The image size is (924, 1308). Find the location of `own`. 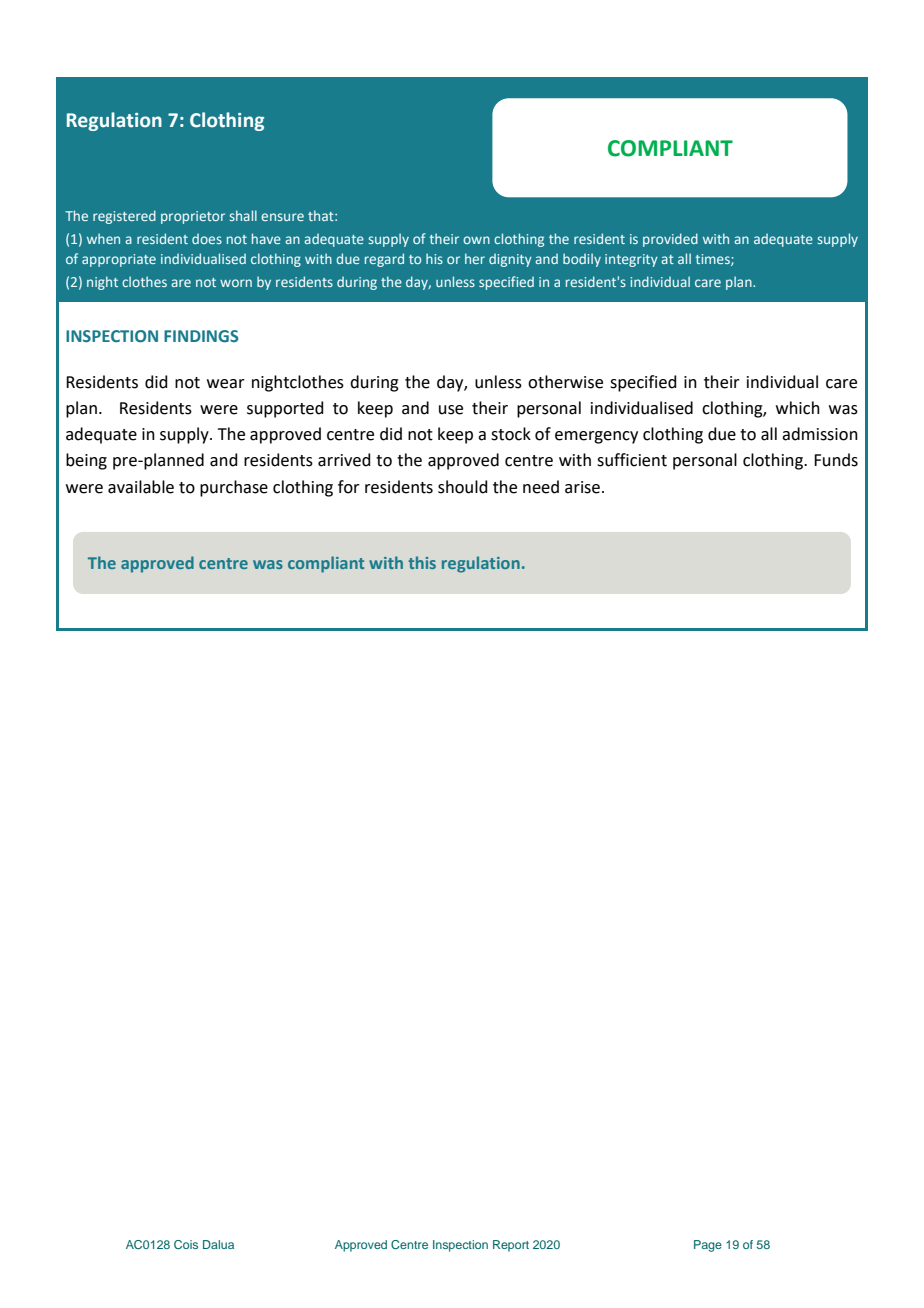

own is located at coordinates (476, 240).
